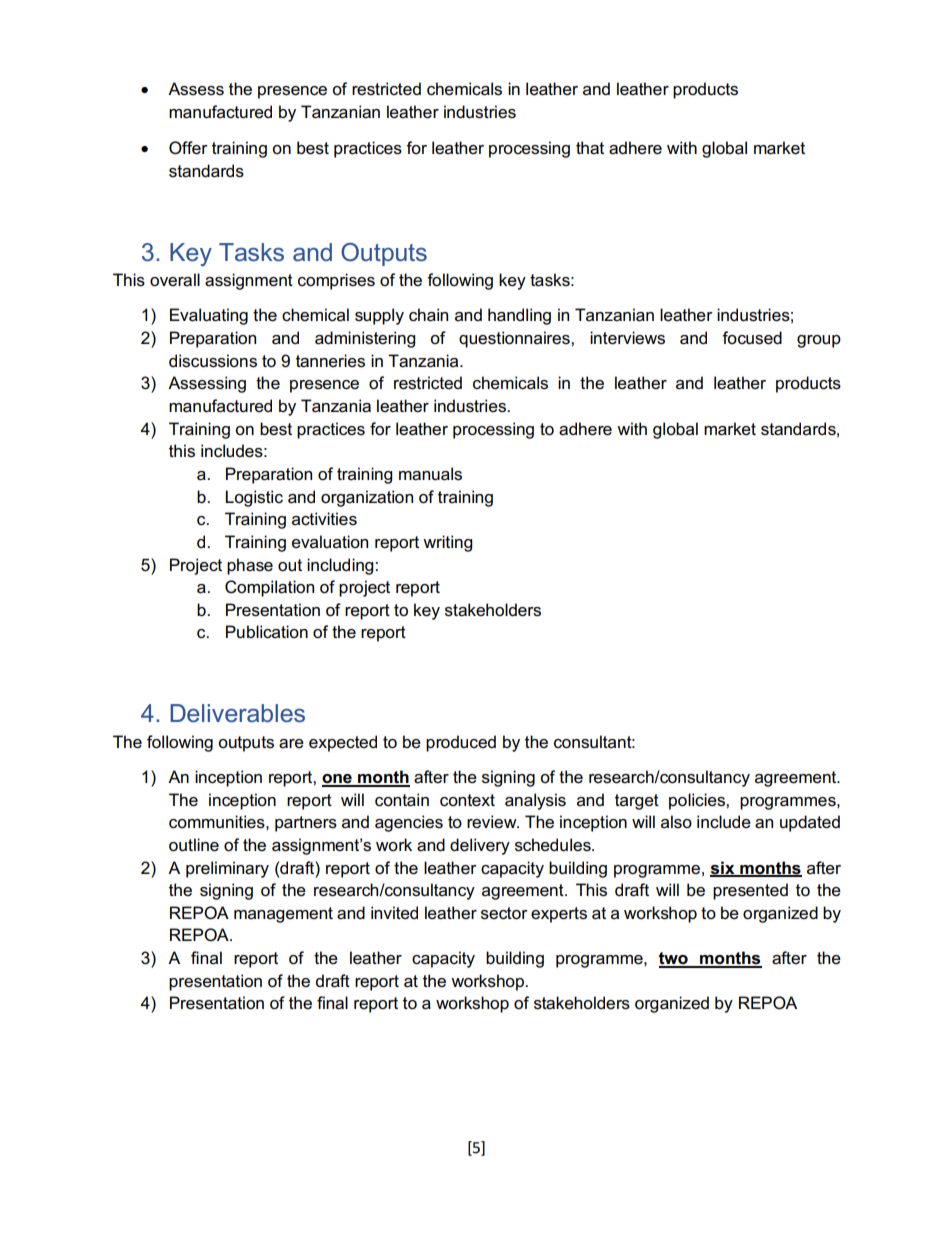 The height and width of the image is (1233, 952). Describe the element at coordinates (752, 338) in the image. I see `focused` at that location.
